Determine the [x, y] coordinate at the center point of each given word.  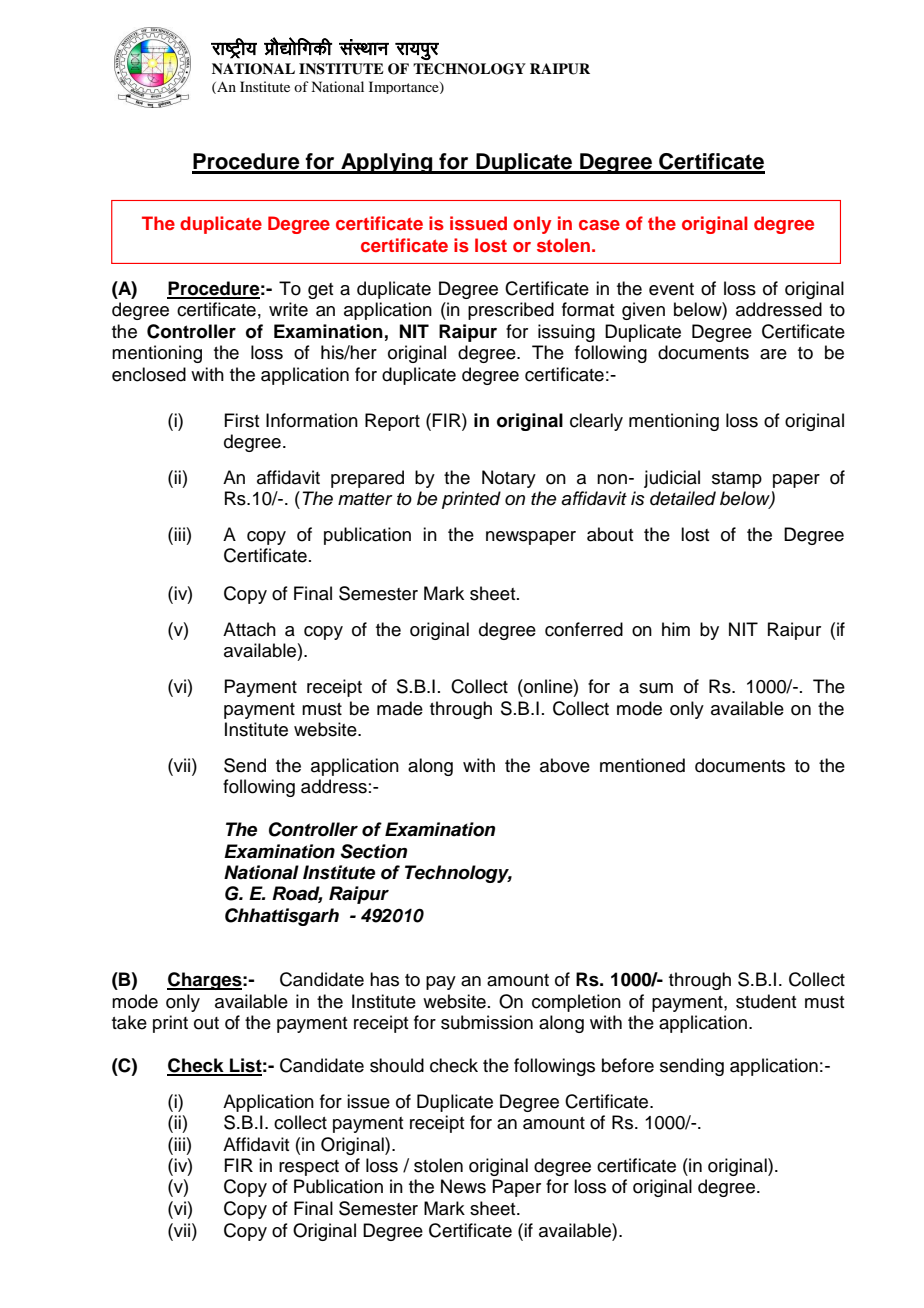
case [599, 225]
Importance [405, 87]
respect [309, 1168]
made [400, 708]
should [397, 1065]
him [676, 629]
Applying [387, 163]
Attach [249, 629]
